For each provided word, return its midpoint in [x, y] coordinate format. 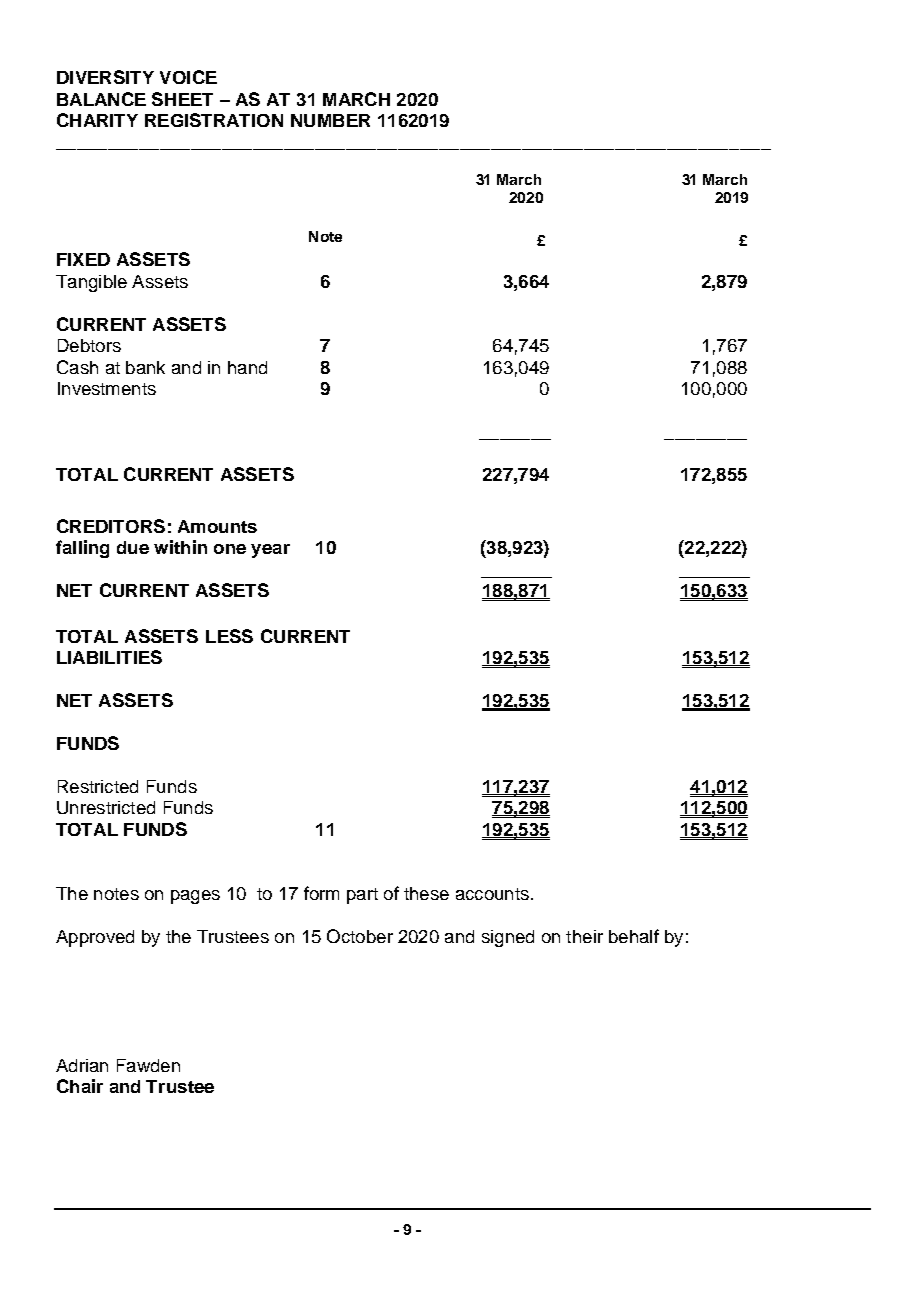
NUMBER [330, 120]
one [230, 549]
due [133, 547]
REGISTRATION [214, 120]
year [270, 551]
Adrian [82, 1065]
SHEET [182, 99]
